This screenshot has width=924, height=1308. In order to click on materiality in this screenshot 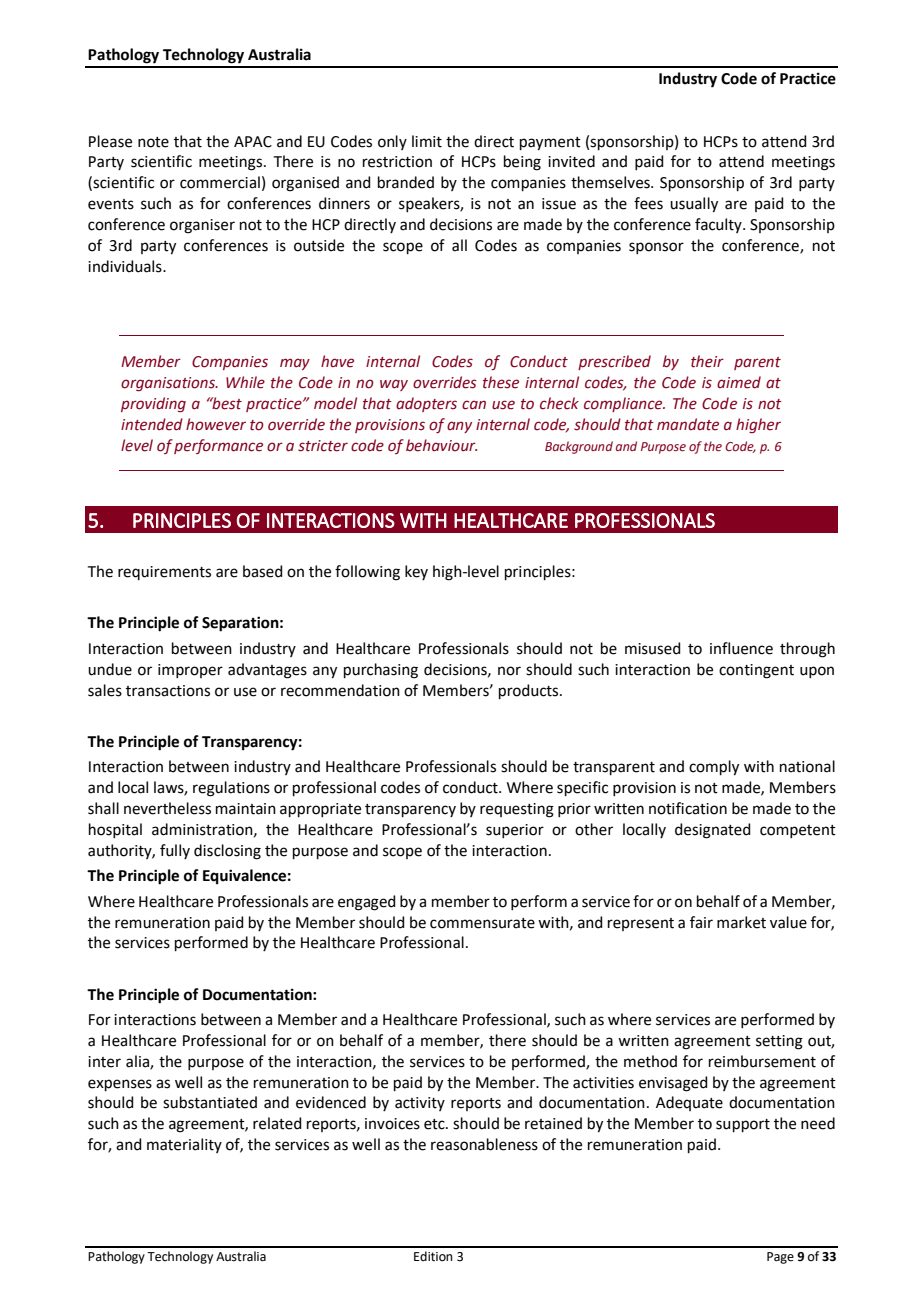, I will do `click(184, 1145)`.
